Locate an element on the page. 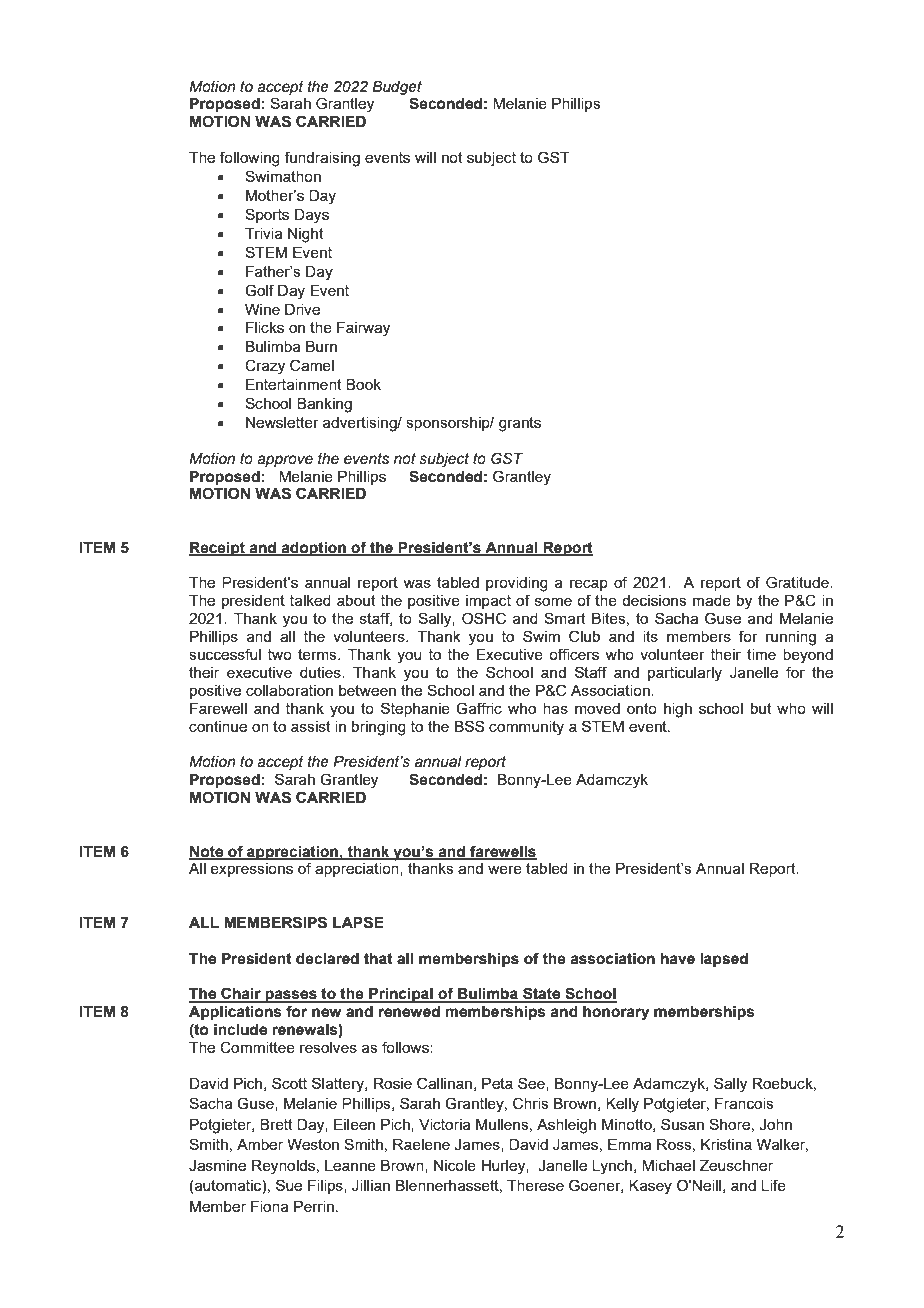 The width and height of the page is (924, 1308). Budget is located at coordinates (397, 88).
